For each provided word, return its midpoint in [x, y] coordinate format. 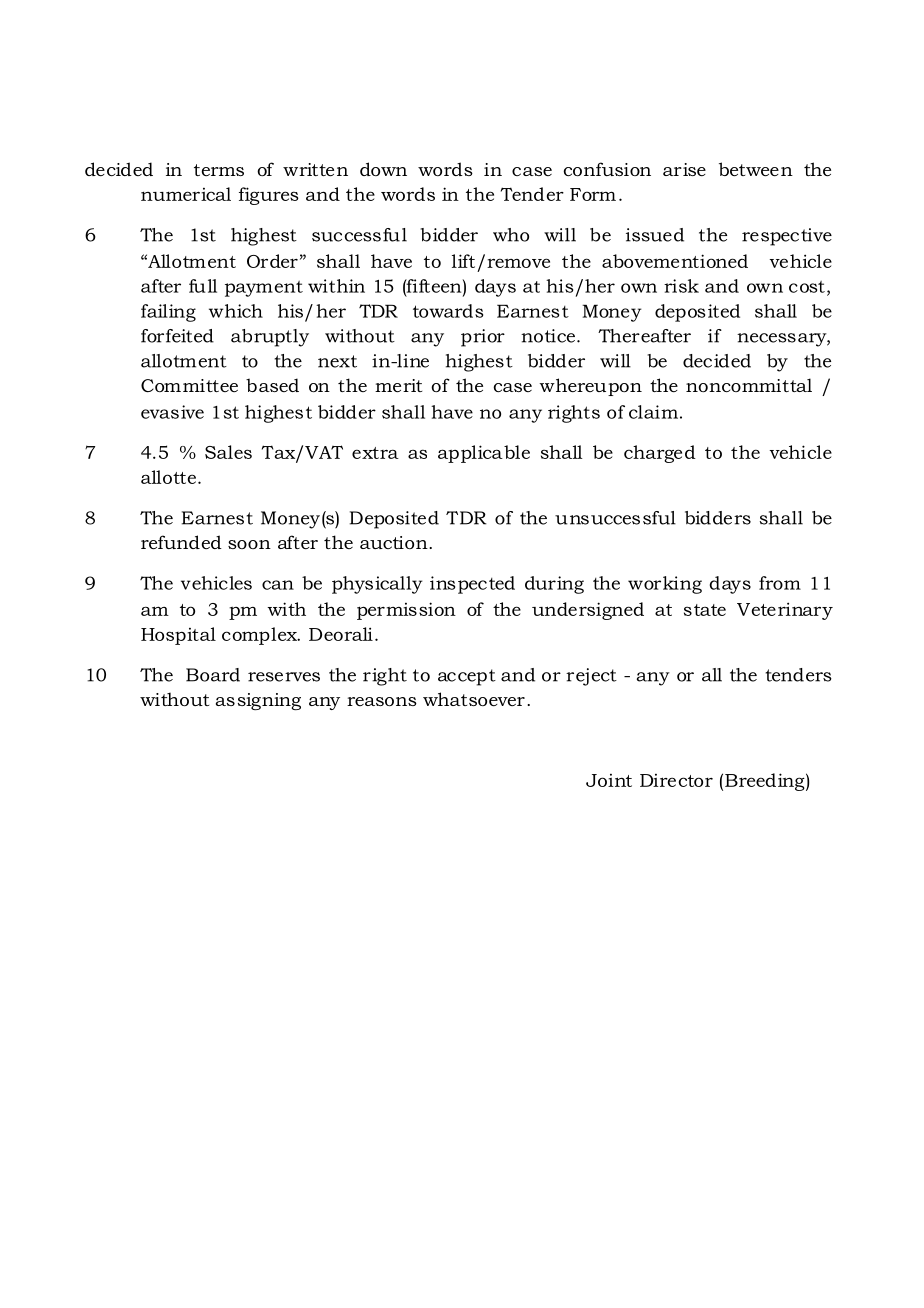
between [756, 169]
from [780, 583]
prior [483, 338]
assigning [258, 701]
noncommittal [749, 385]
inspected [472, 585]
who [511, 235]
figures [269, 196]
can [278, 585]
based [272, 385]
